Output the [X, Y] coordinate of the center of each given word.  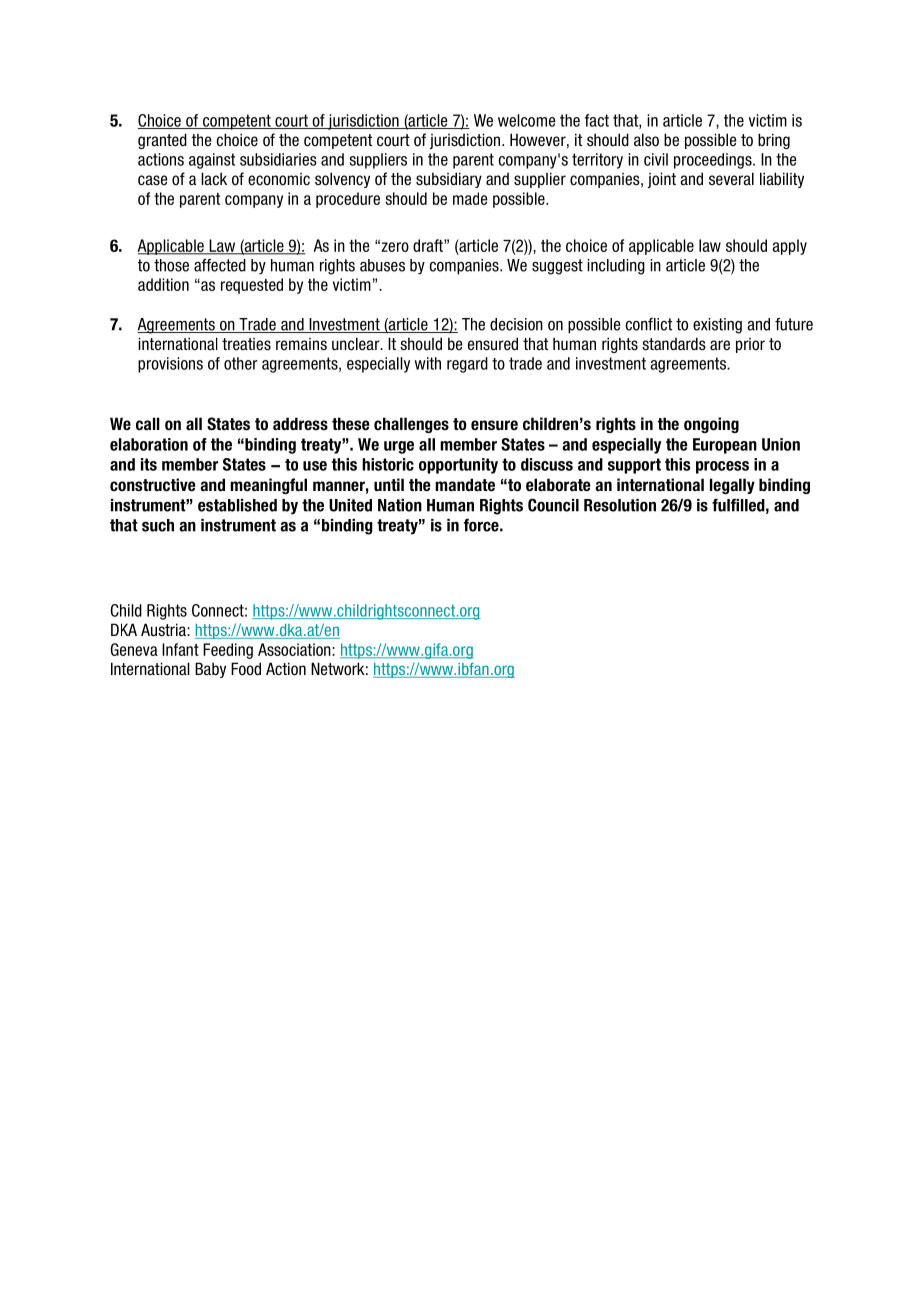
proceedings [714, 161]
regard [467, 365]
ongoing [711, 425]
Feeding [228, 651]
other [241, 363]
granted [162, 141]
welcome [527, 120]
